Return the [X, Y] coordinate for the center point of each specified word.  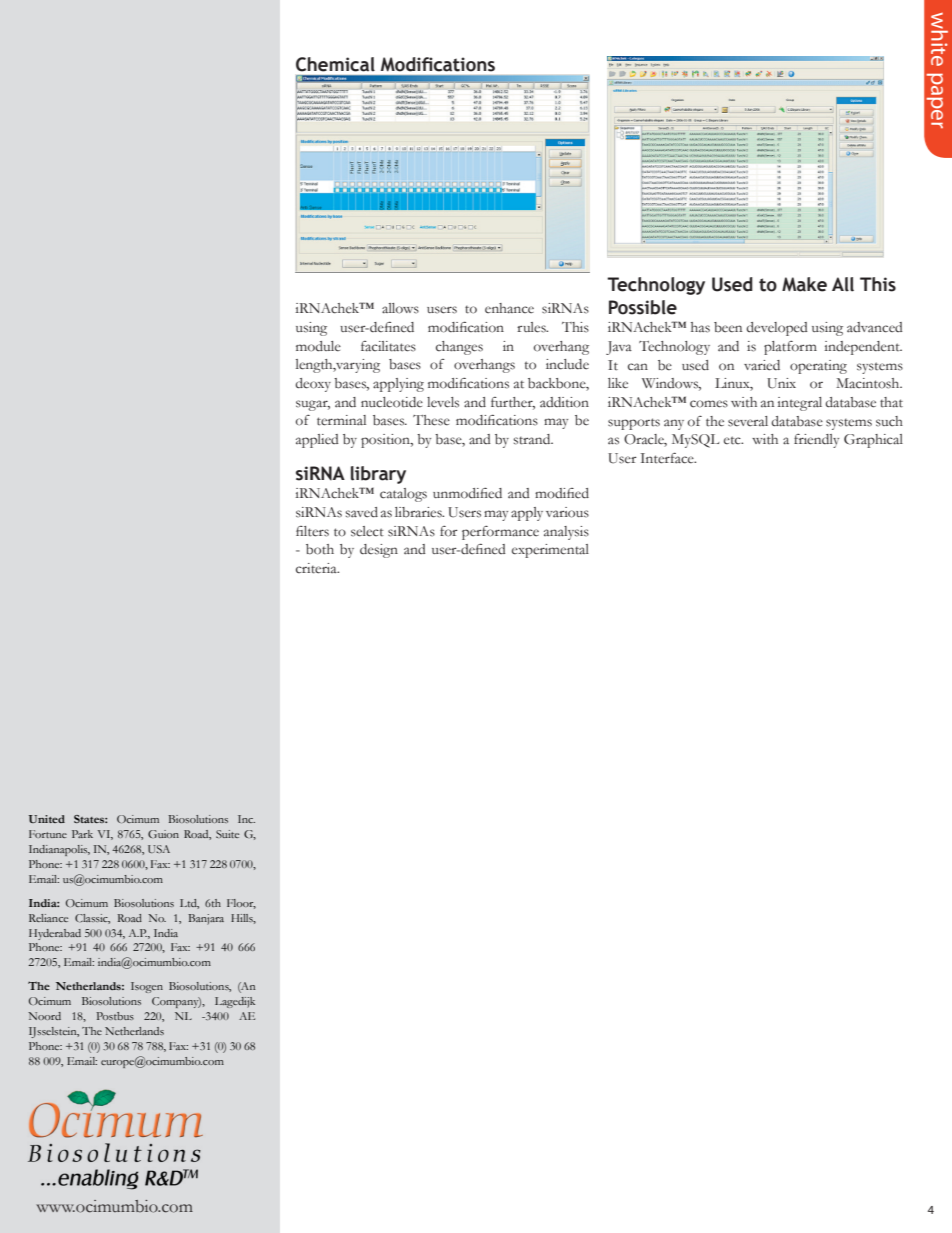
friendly [816, 441]
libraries [419, 512]
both [320, 549]
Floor [241, 904]
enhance [509, 308]
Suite [227, 834]
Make [804, 284]
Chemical [335, 64]
